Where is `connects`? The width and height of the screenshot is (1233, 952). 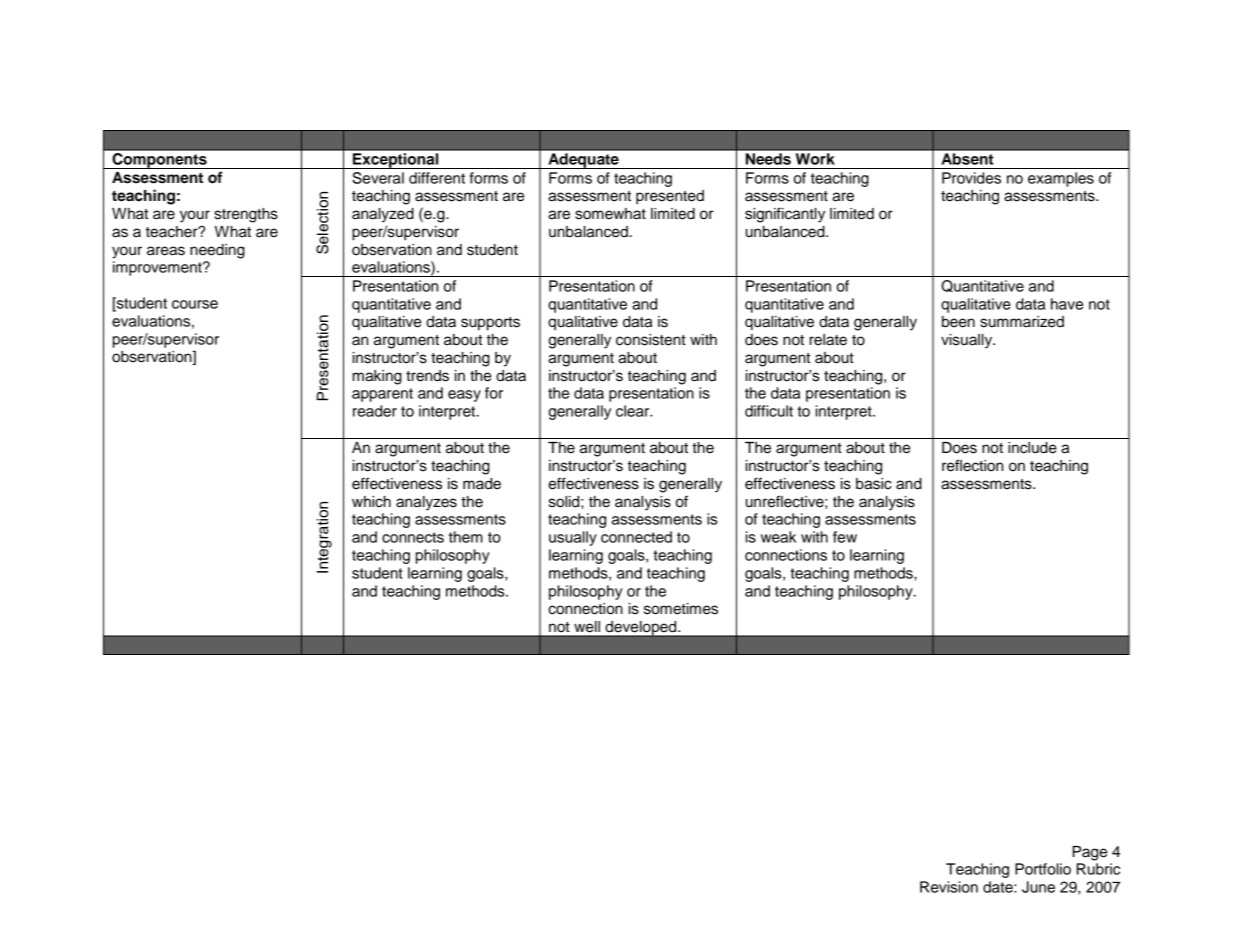 connects is located at coordinates (413, 537).
